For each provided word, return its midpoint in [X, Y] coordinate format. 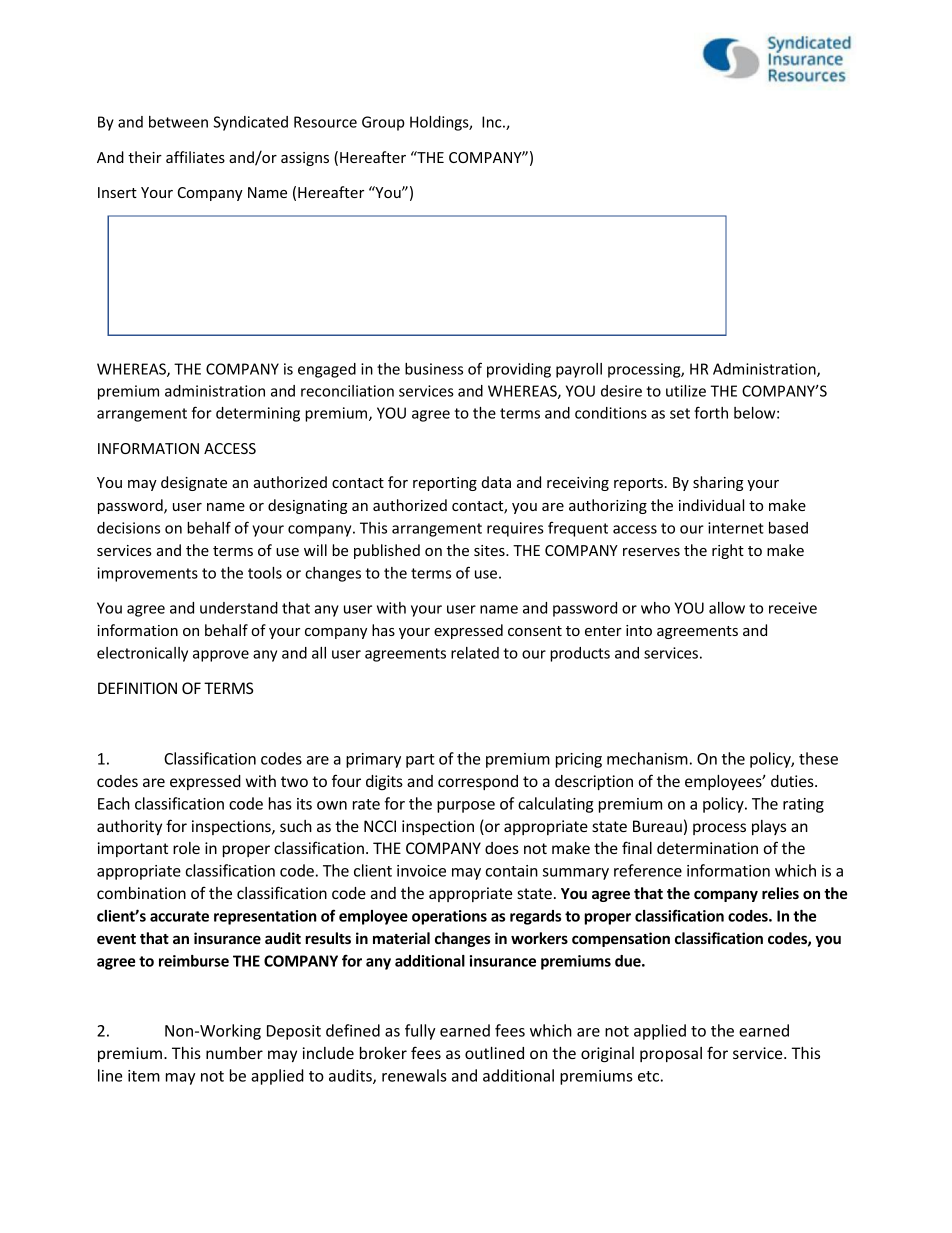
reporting [445, 484]
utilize [686, 391]
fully [420, 1032]
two [294, 781]
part [420, 761]
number [234, 1053]
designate [194, 483]
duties [793, 781]
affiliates [195, 157]
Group [383, 123]
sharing [718, 483]
